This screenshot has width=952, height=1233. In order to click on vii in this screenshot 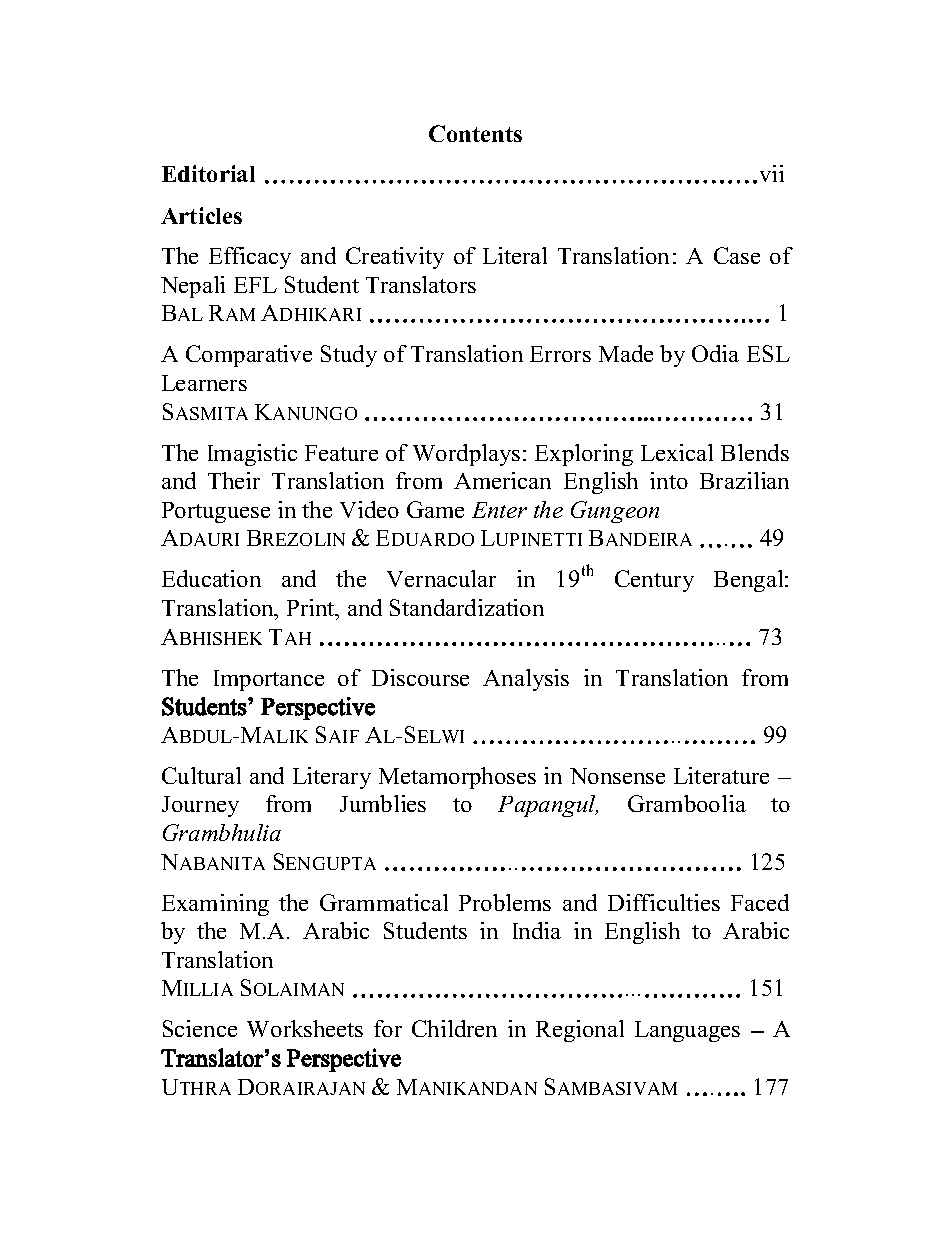, I will do `click(772, 173)`.
